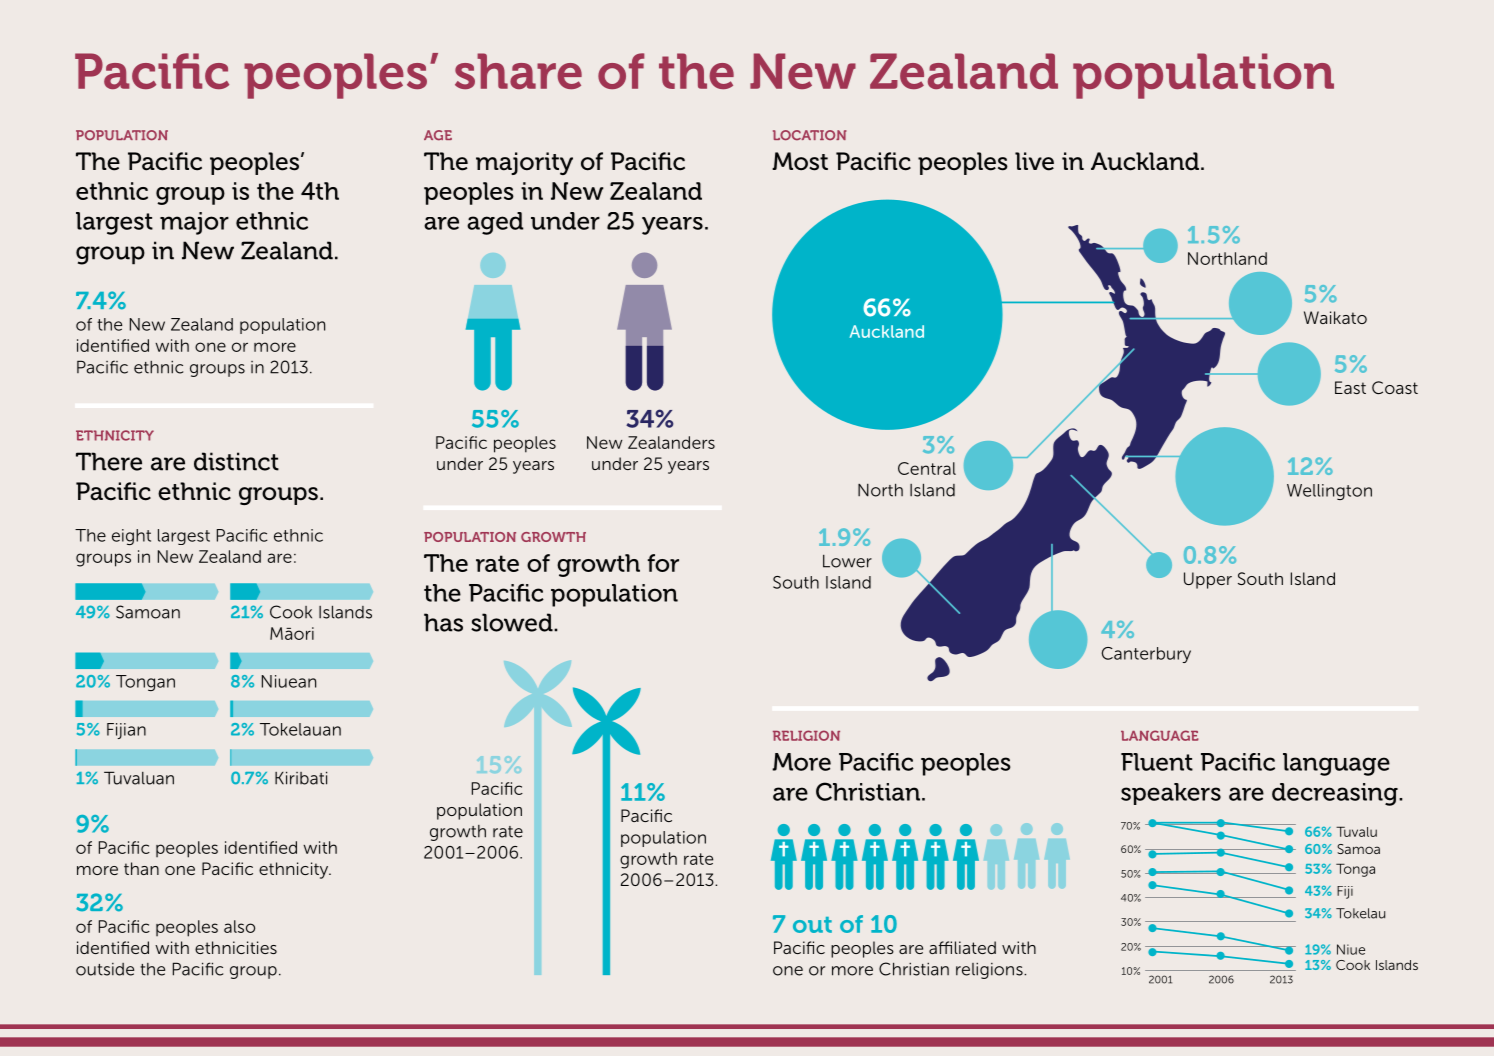  What do you see at coordinates (513, 622) in the page?
I see `slowed` at bounding box center [513, 622].
